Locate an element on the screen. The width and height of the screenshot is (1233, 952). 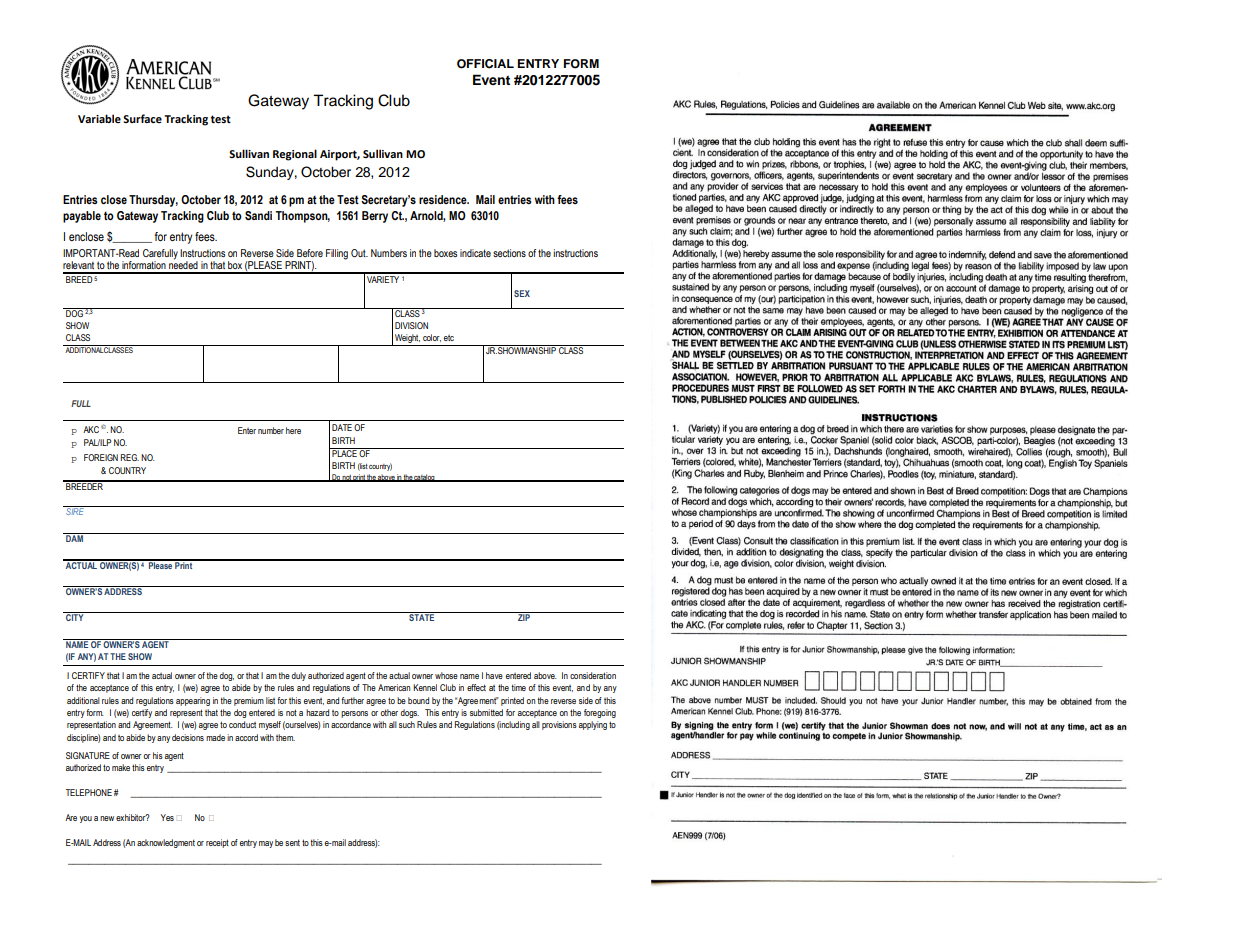
Yes is located at coordinates (167, 817).
